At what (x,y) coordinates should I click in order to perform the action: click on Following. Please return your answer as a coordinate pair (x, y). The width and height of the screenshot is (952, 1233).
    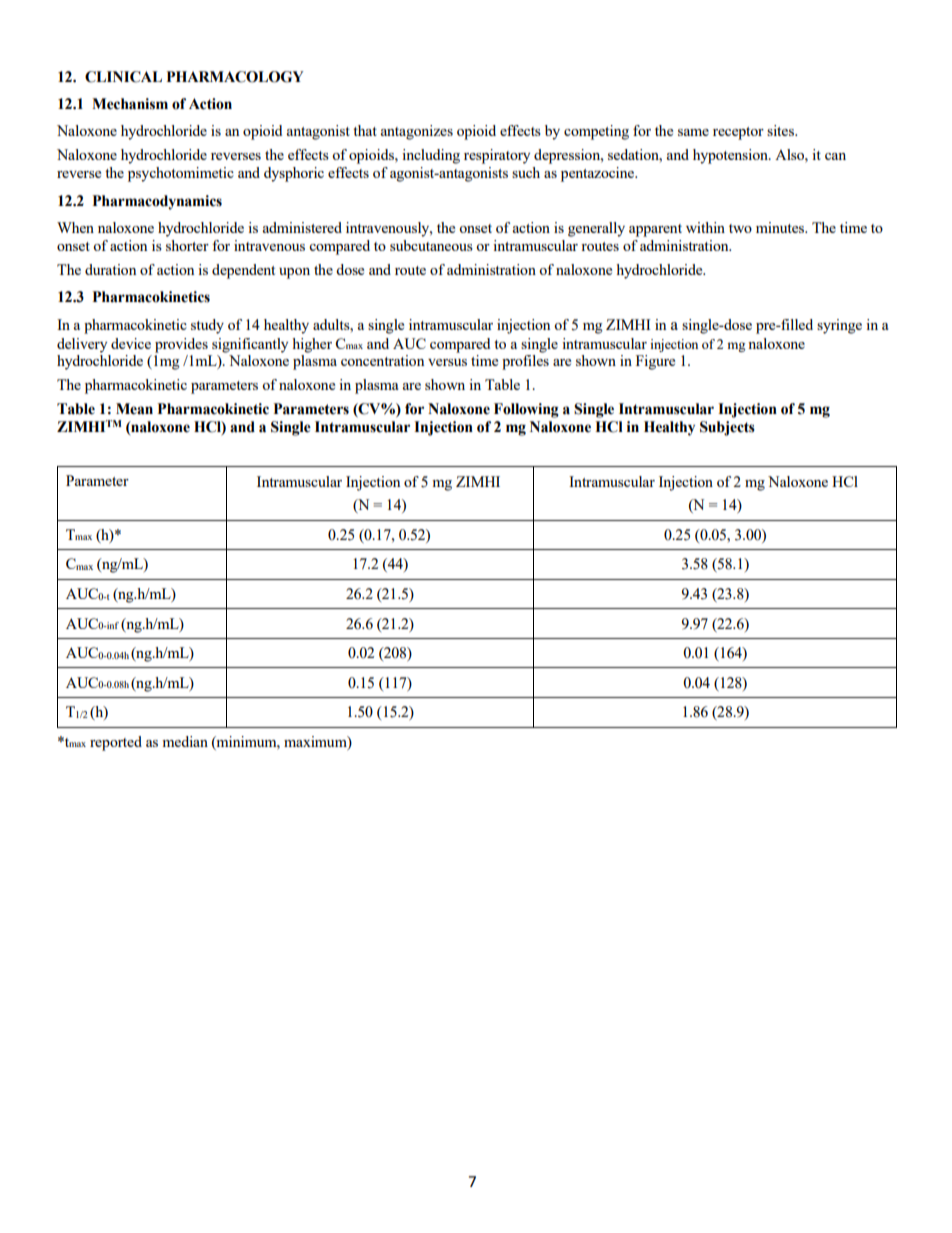
    Looking at the image, I should click on (526, 410).
